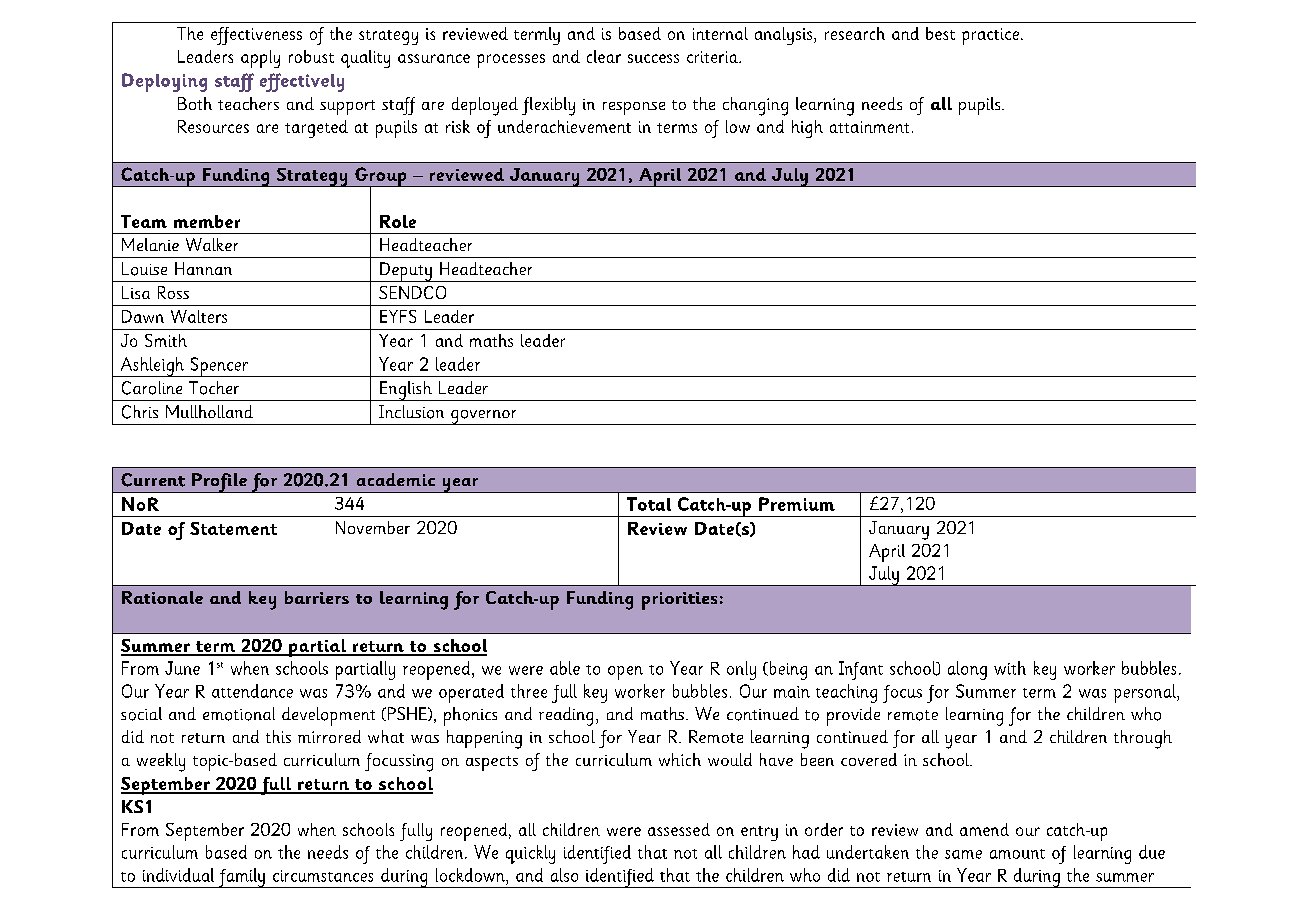 The width and height of the screenshot is (1308, 924). I want to click on able, so click(565, 668).
